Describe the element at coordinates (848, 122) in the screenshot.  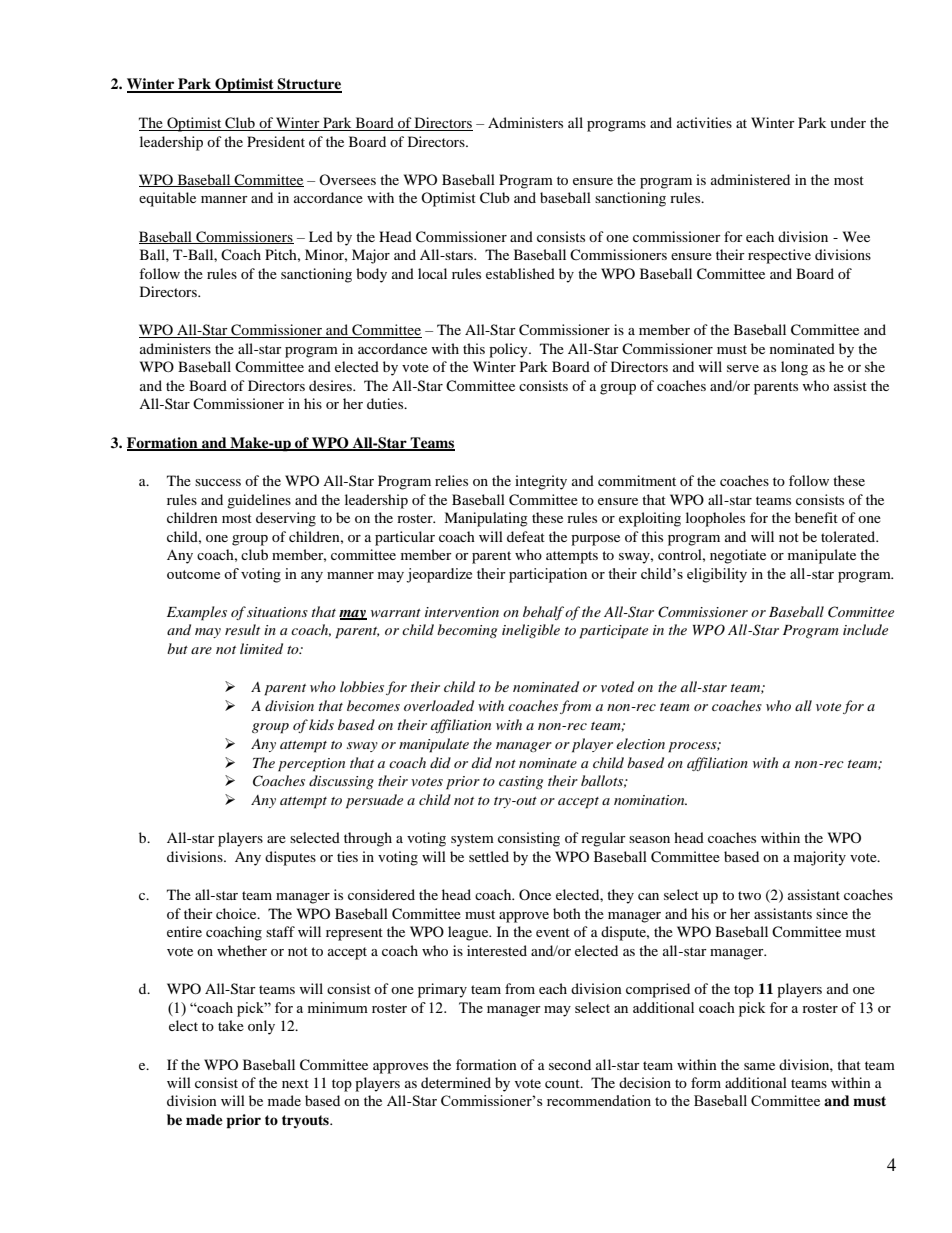
I see `under` at that location.
